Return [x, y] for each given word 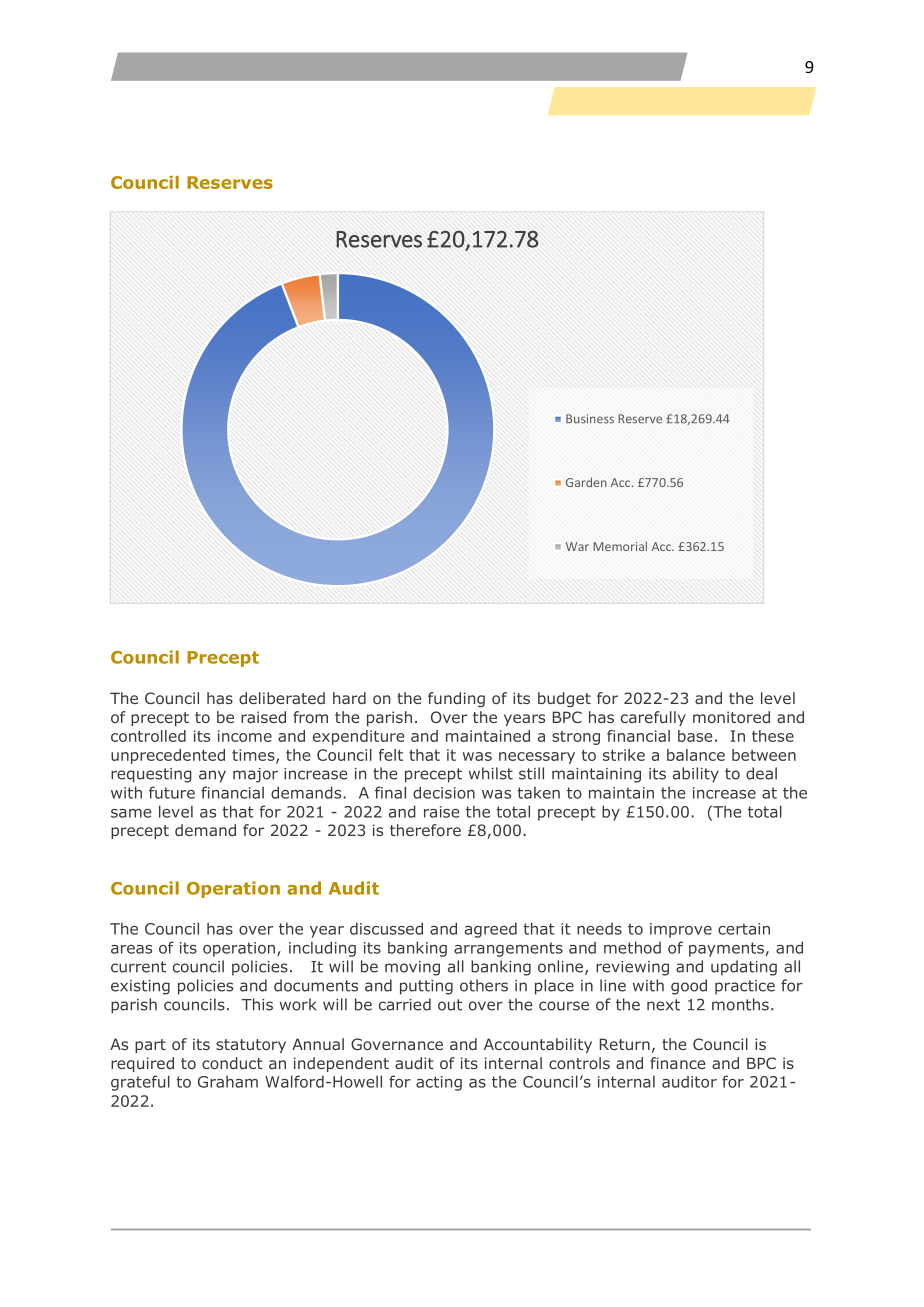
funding [456, 699]
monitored [731, 717]
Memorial [620, 546]
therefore [425, 830]
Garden [586, 482]
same [131, 813]
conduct [232, 1063]
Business [590, 419]
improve [681, 930]
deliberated [282, 698]
